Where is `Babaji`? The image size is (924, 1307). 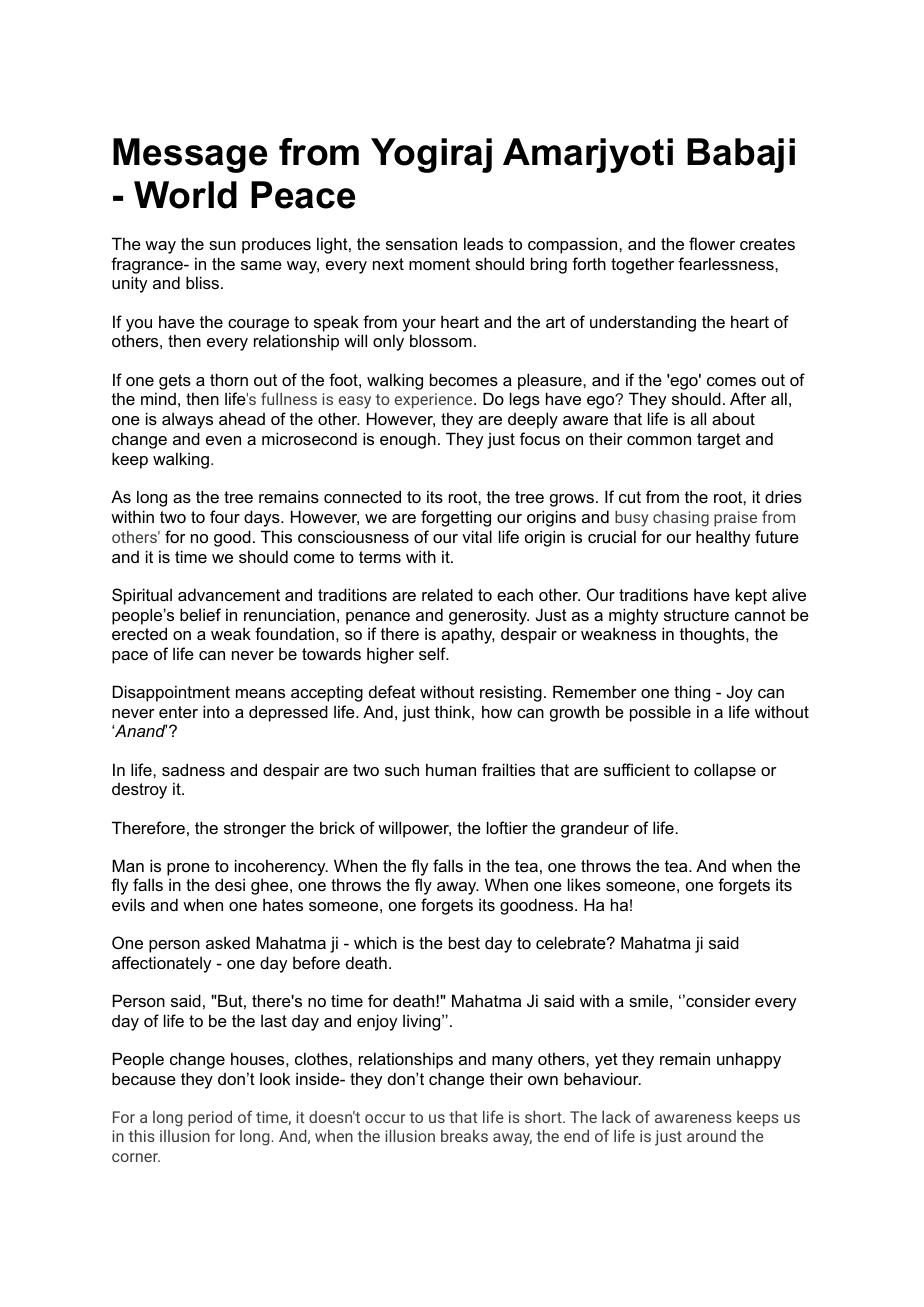 Babaji is located at coordinates (741, 155).
